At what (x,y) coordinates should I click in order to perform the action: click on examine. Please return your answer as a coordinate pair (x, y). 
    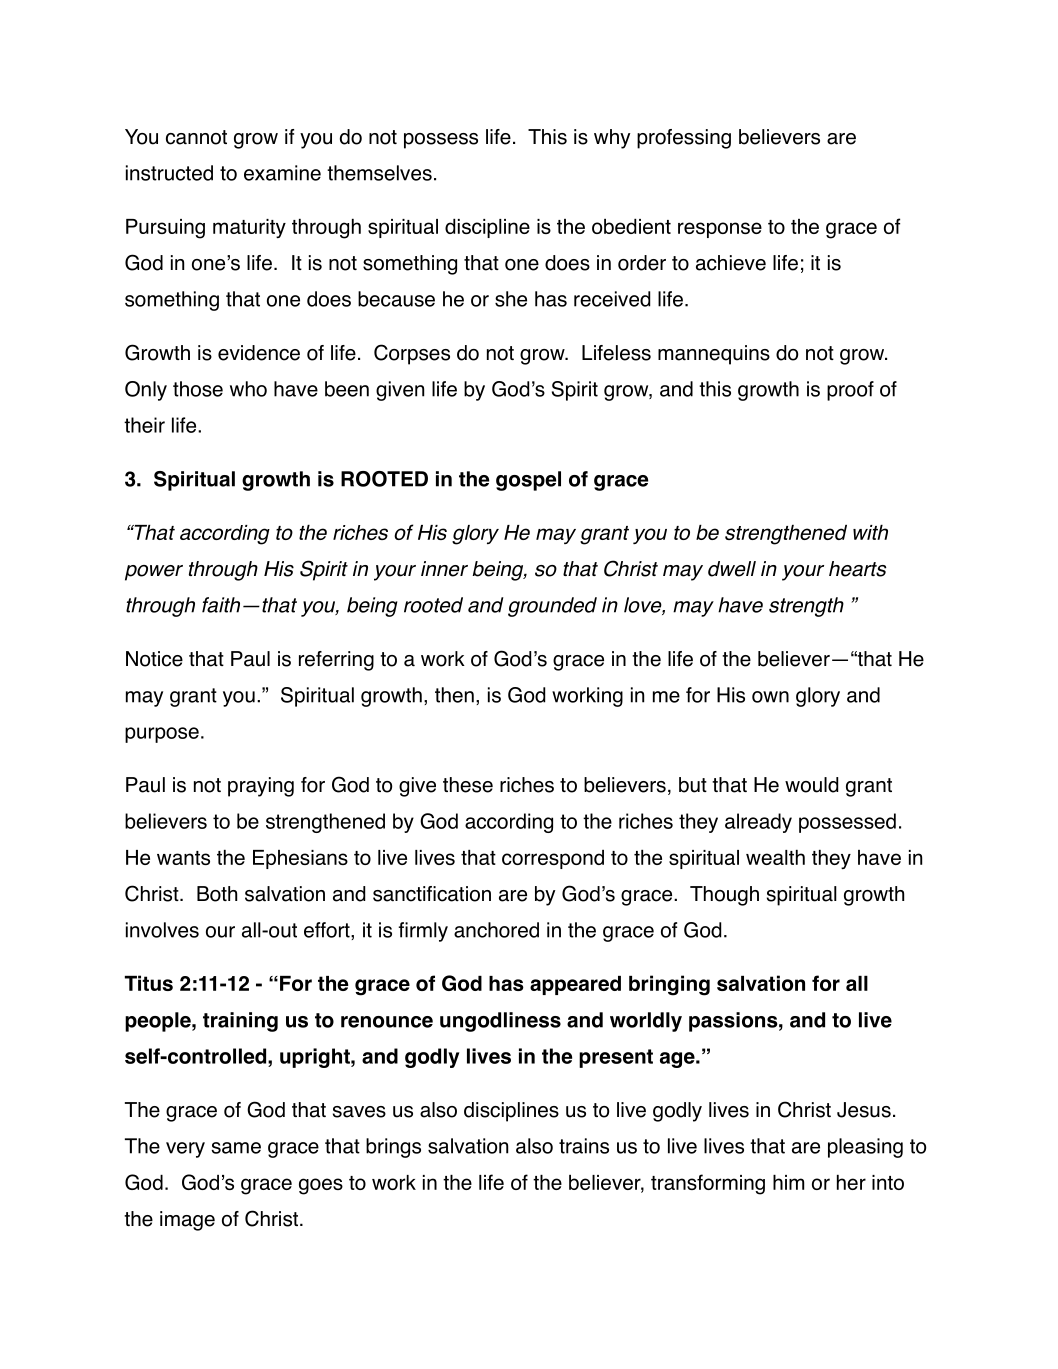
    Looking at the image, I should click on (282, 173).
